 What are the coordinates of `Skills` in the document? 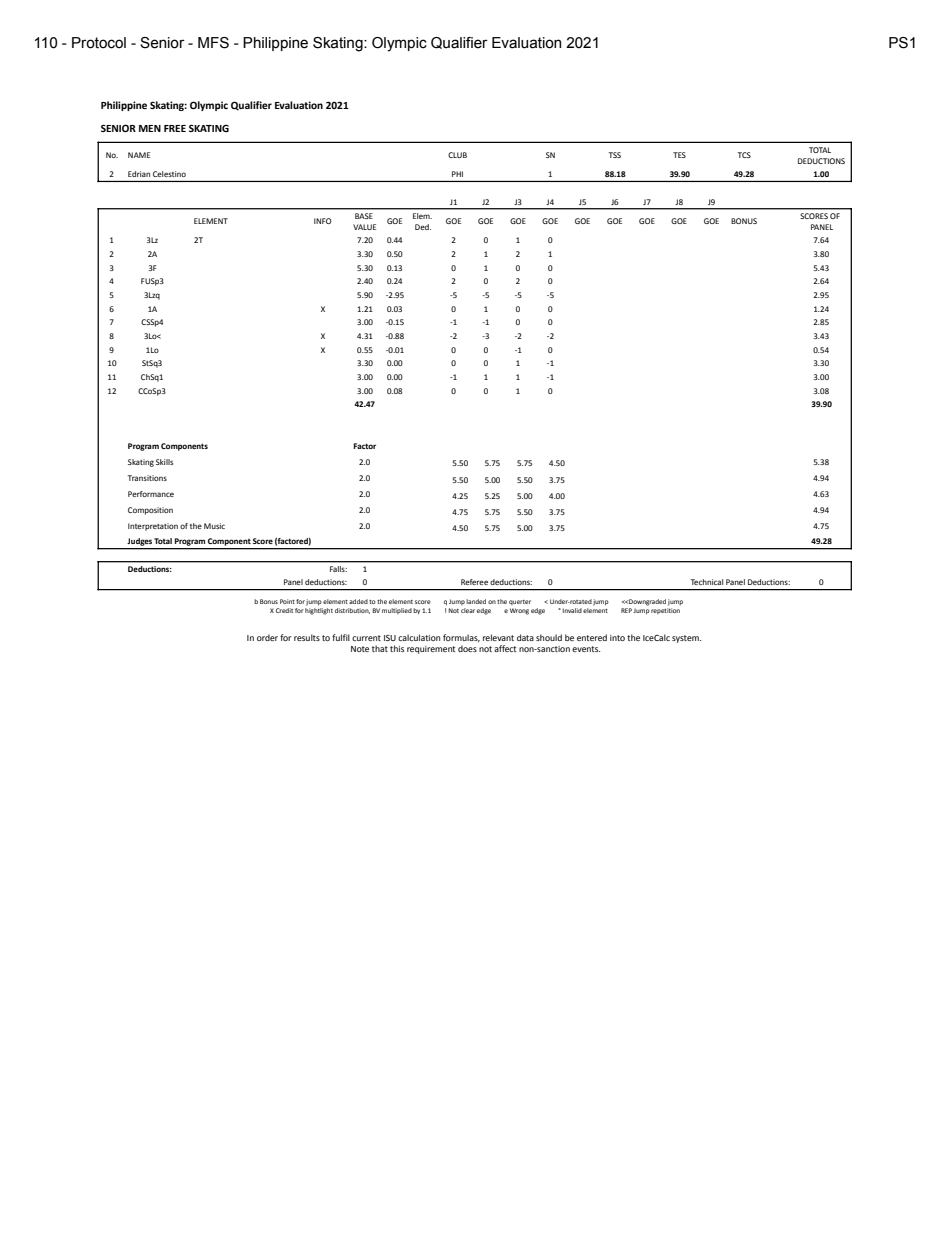 It's located at (164, 462).
